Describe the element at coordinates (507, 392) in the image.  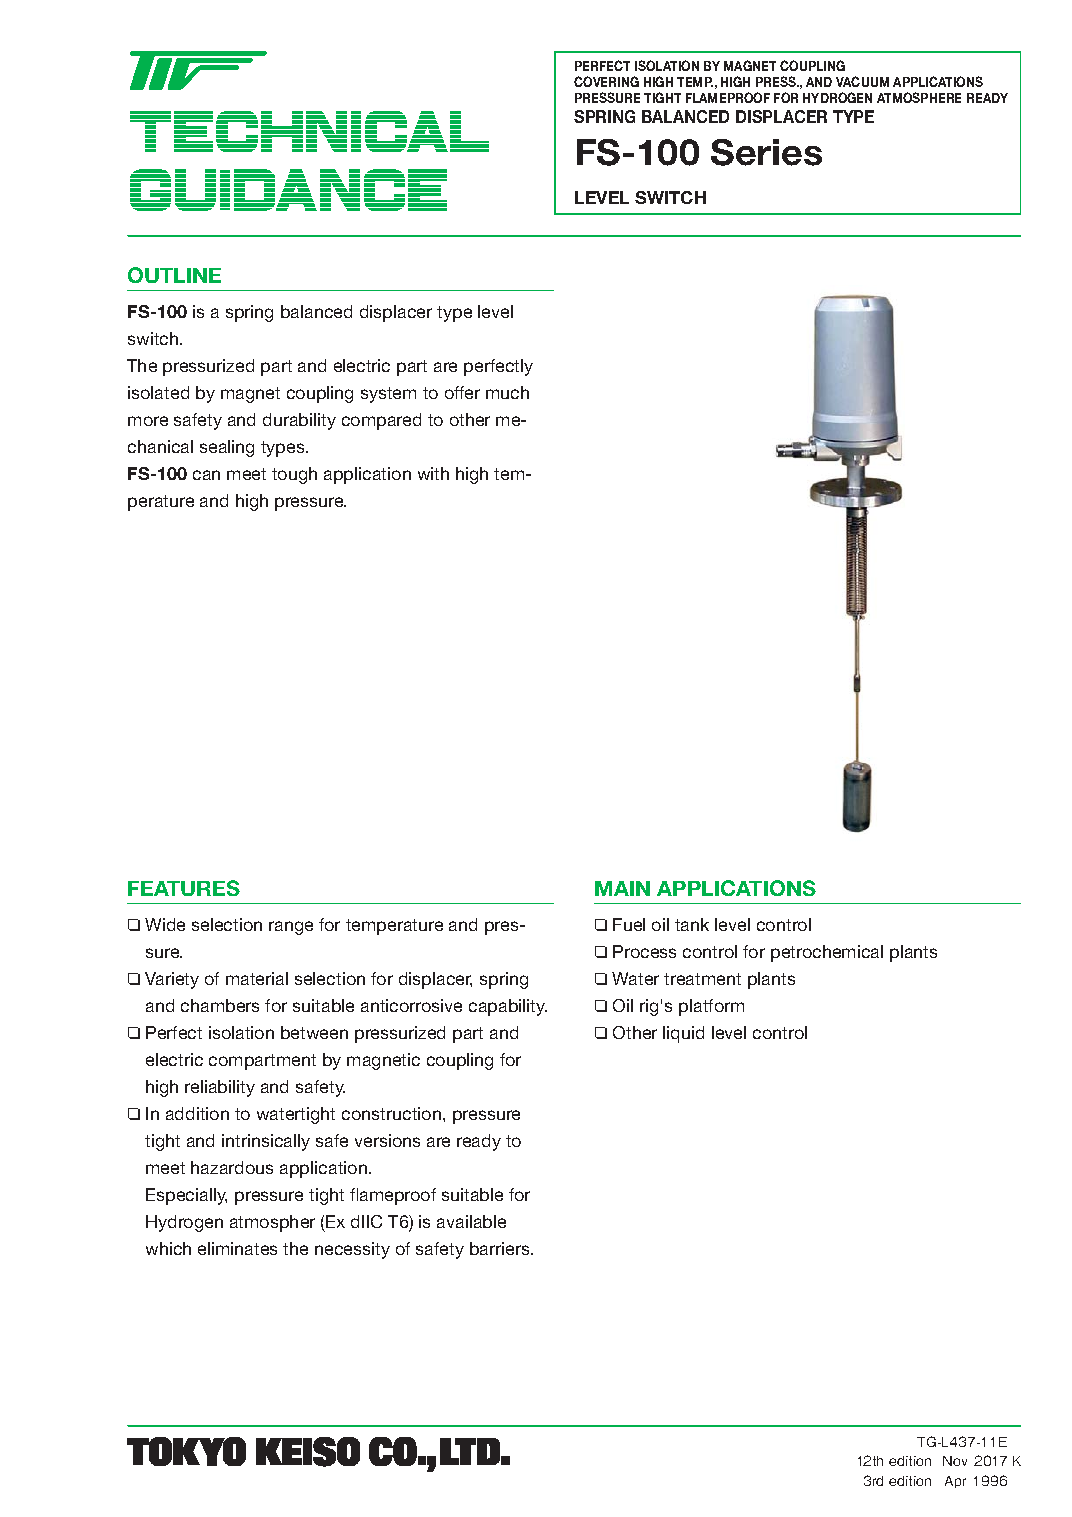
I see `much` at that location.
